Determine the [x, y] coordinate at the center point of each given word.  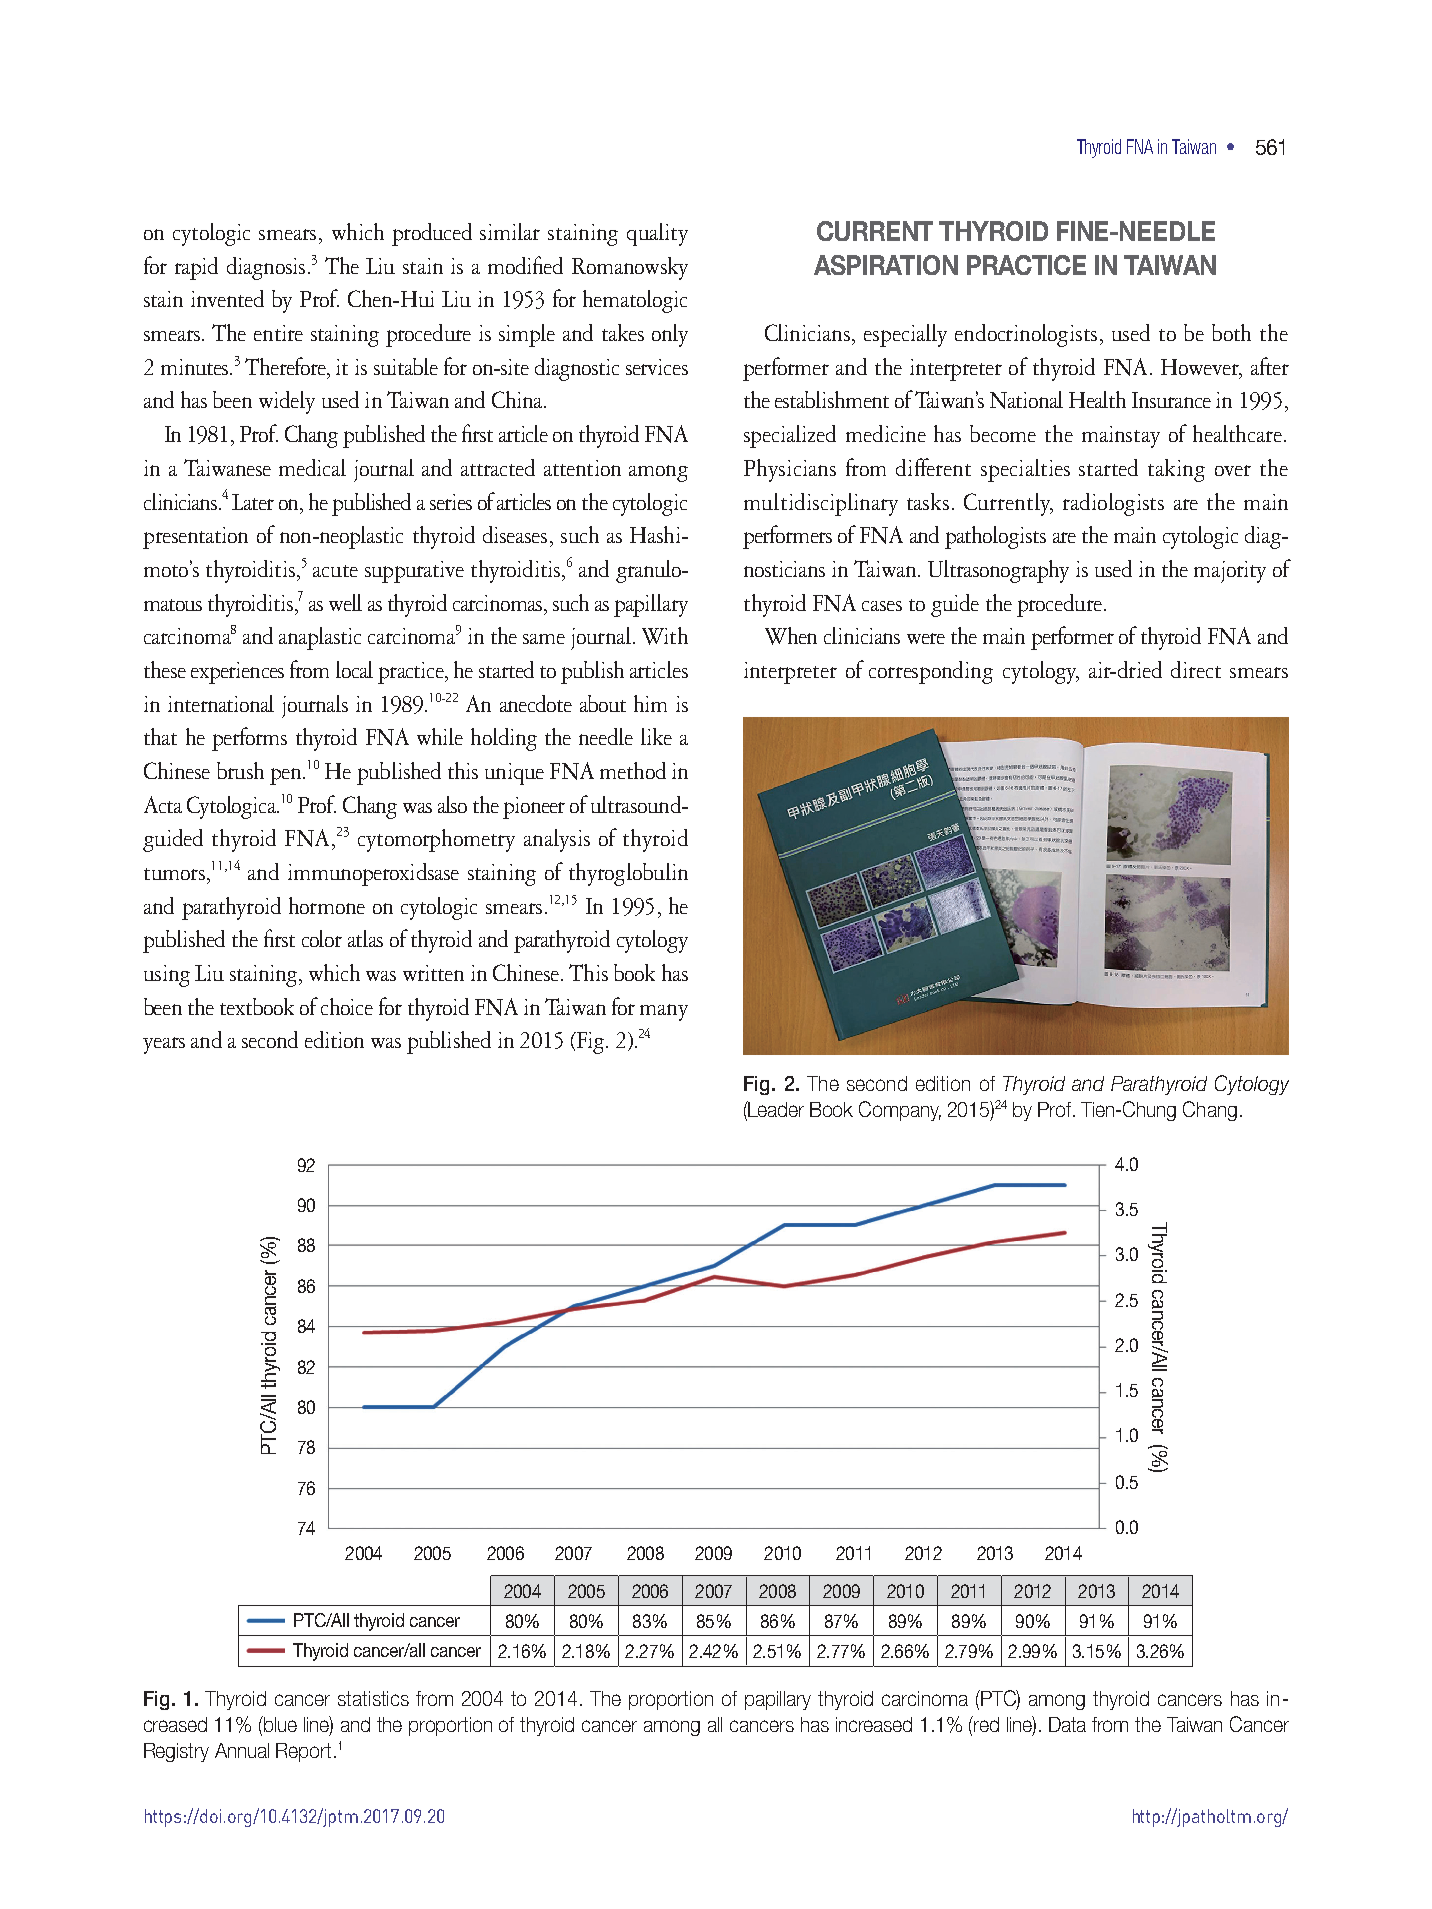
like [656, 736]
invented [227, 298]
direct [1196, 669]
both [1231, 332]
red [986, 1724]
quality [657, 234]
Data [1067, 1724]
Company [900, 1111]
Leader [775, 1109]
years [164, 1045]
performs [249, 739]
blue [279, 1724]
